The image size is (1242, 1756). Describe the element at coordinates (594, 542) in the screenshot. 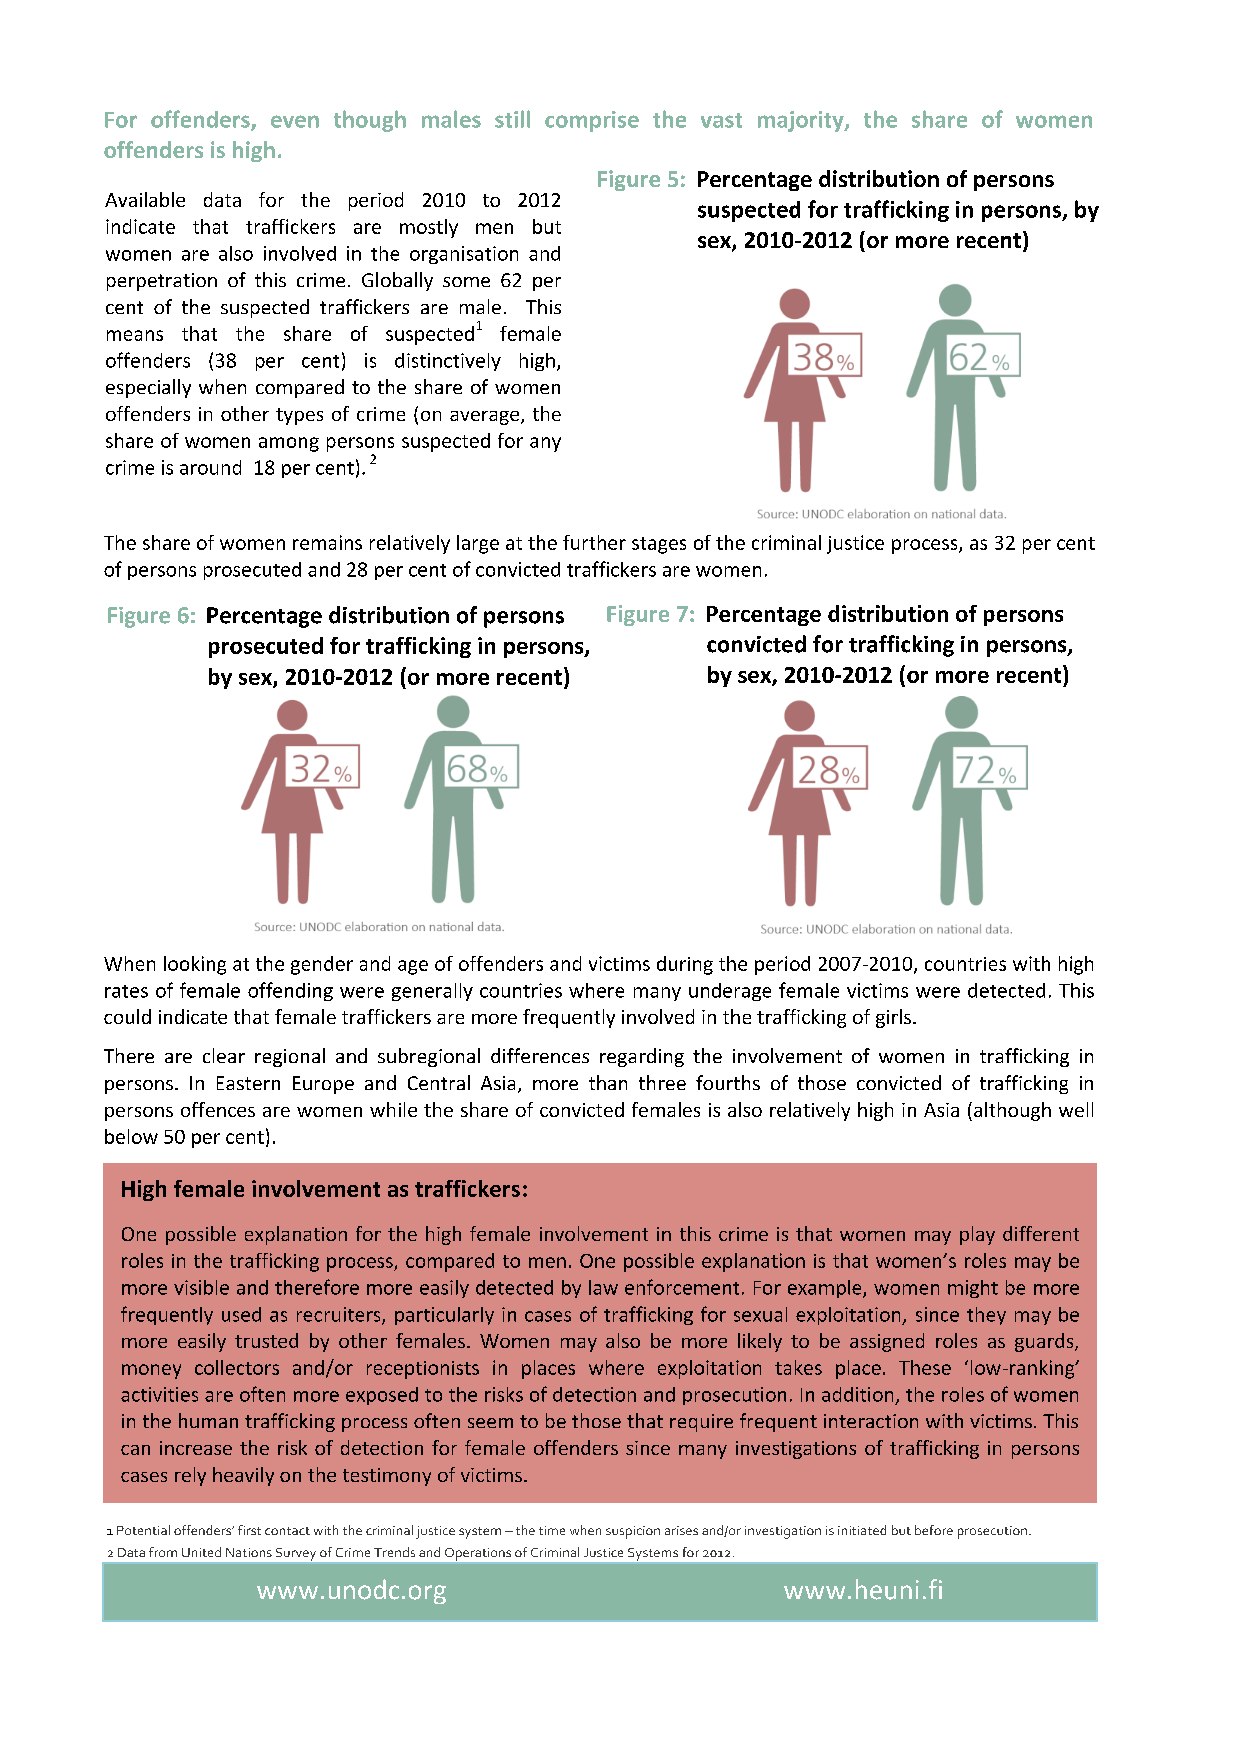

I see `further` at that location.
